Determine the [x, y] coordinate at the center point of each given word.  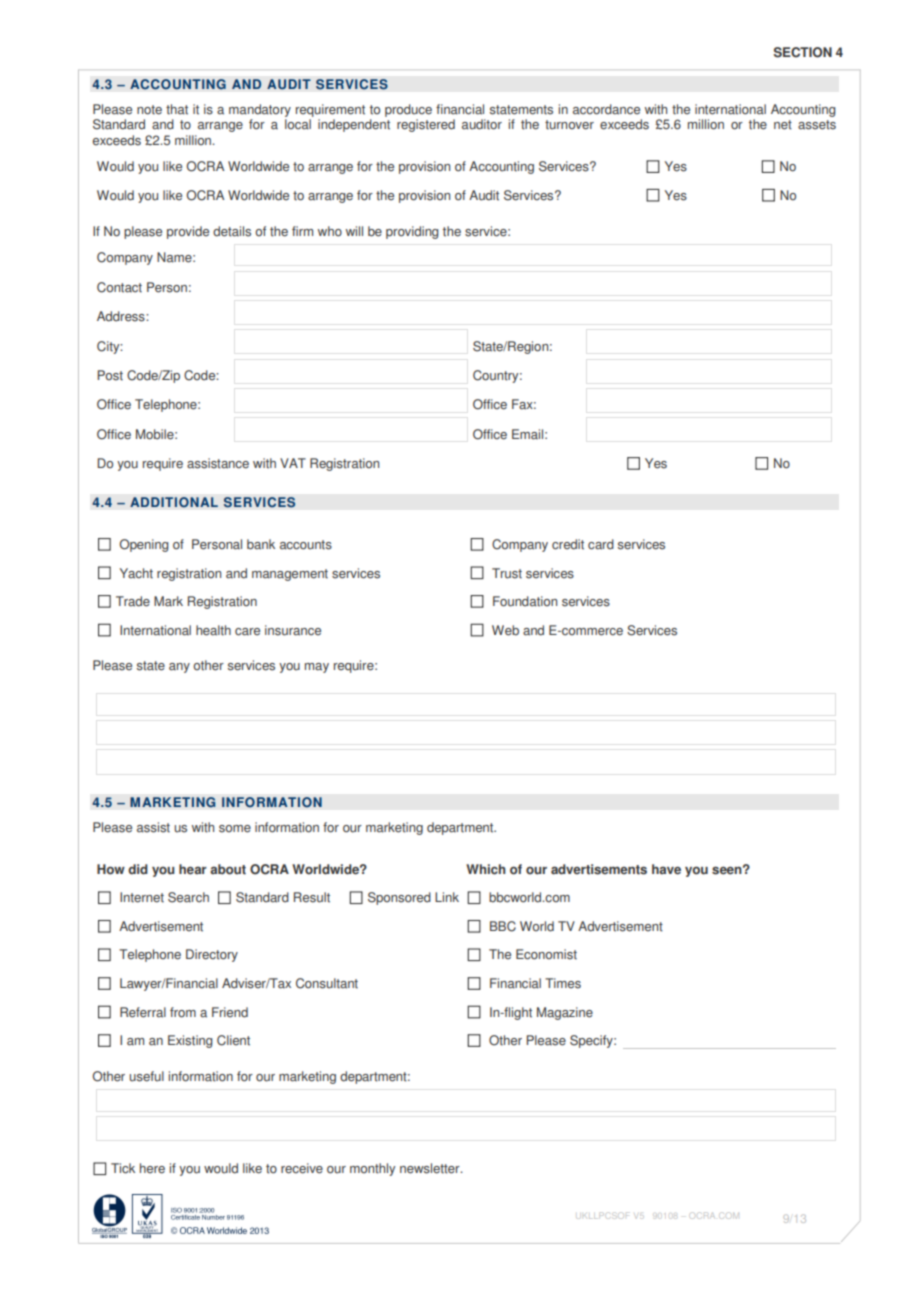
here [152, 1168]
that [177, 109]
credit [568, 544]
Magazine [565, 1013]
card [601, 544]
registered [426, 125]
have [666, 869]
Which [486, 869]
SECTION [802, 52]
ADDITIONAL [174, 502]
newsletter [431, 1168]
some [235, 829]
